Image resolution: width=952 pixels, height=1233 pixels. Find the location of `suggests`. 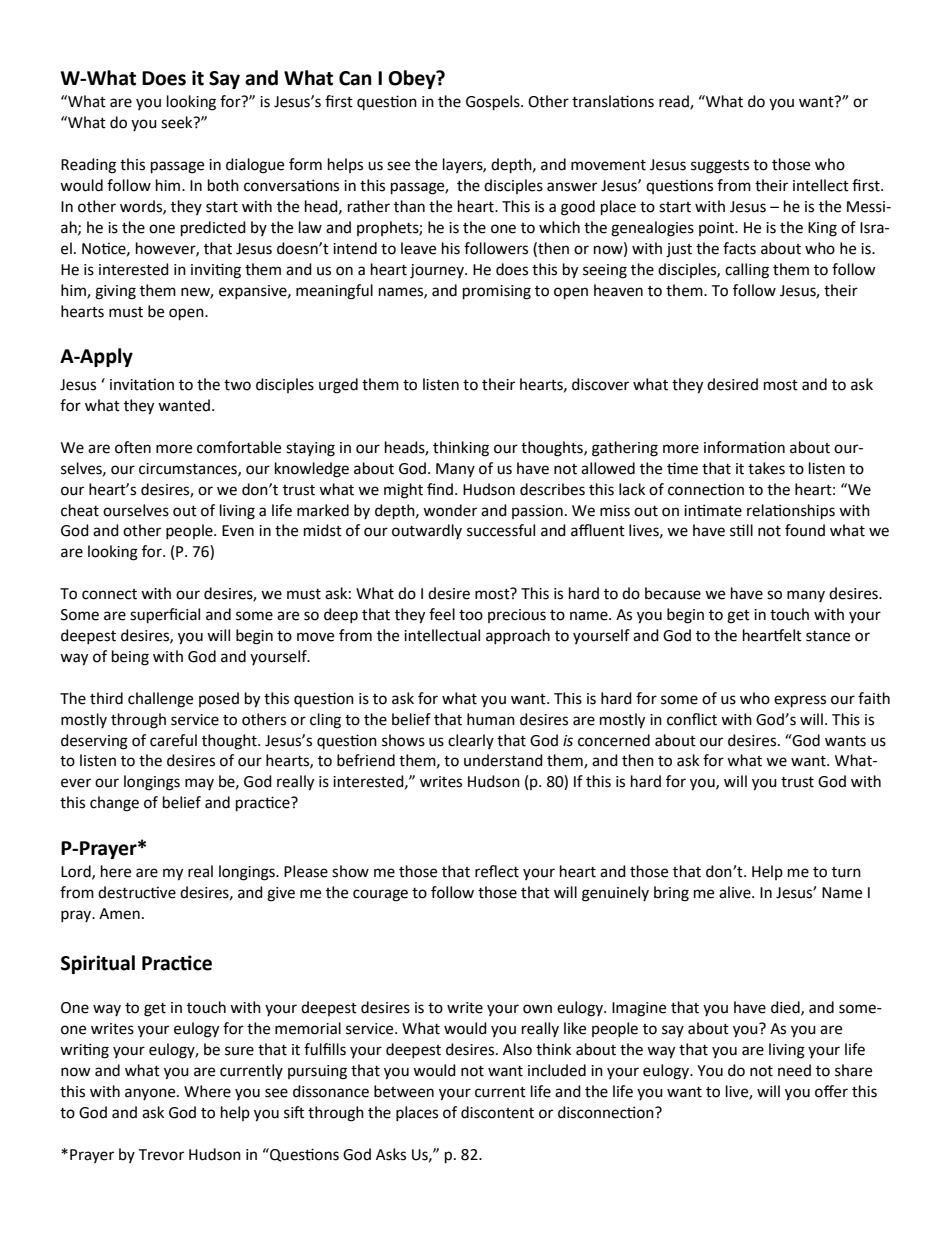

suggests is located at coordinates (720, 167).
